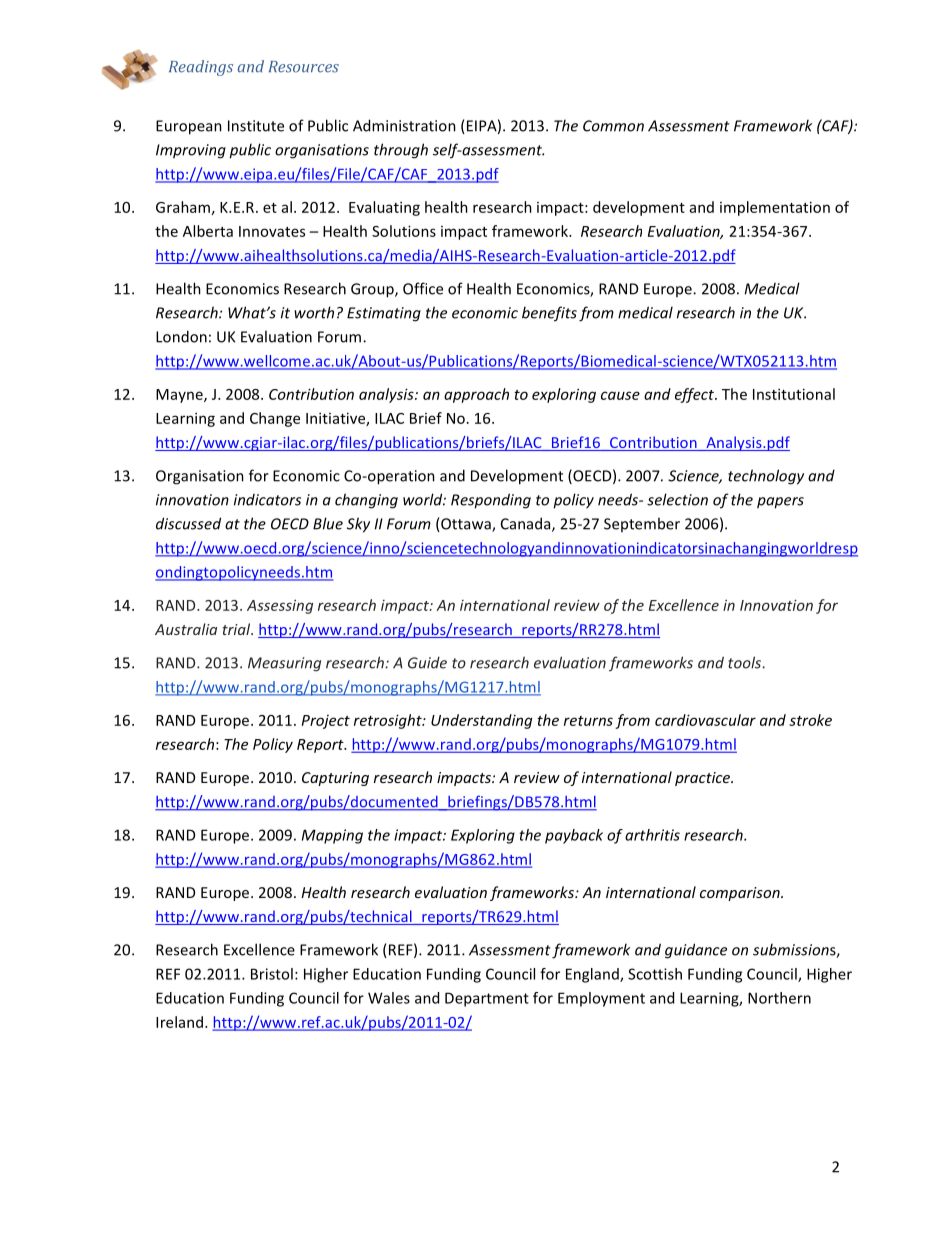  What do you see at coordinates (613, 126) in the page?
I see `Common` at bounding box center [613, 126].
